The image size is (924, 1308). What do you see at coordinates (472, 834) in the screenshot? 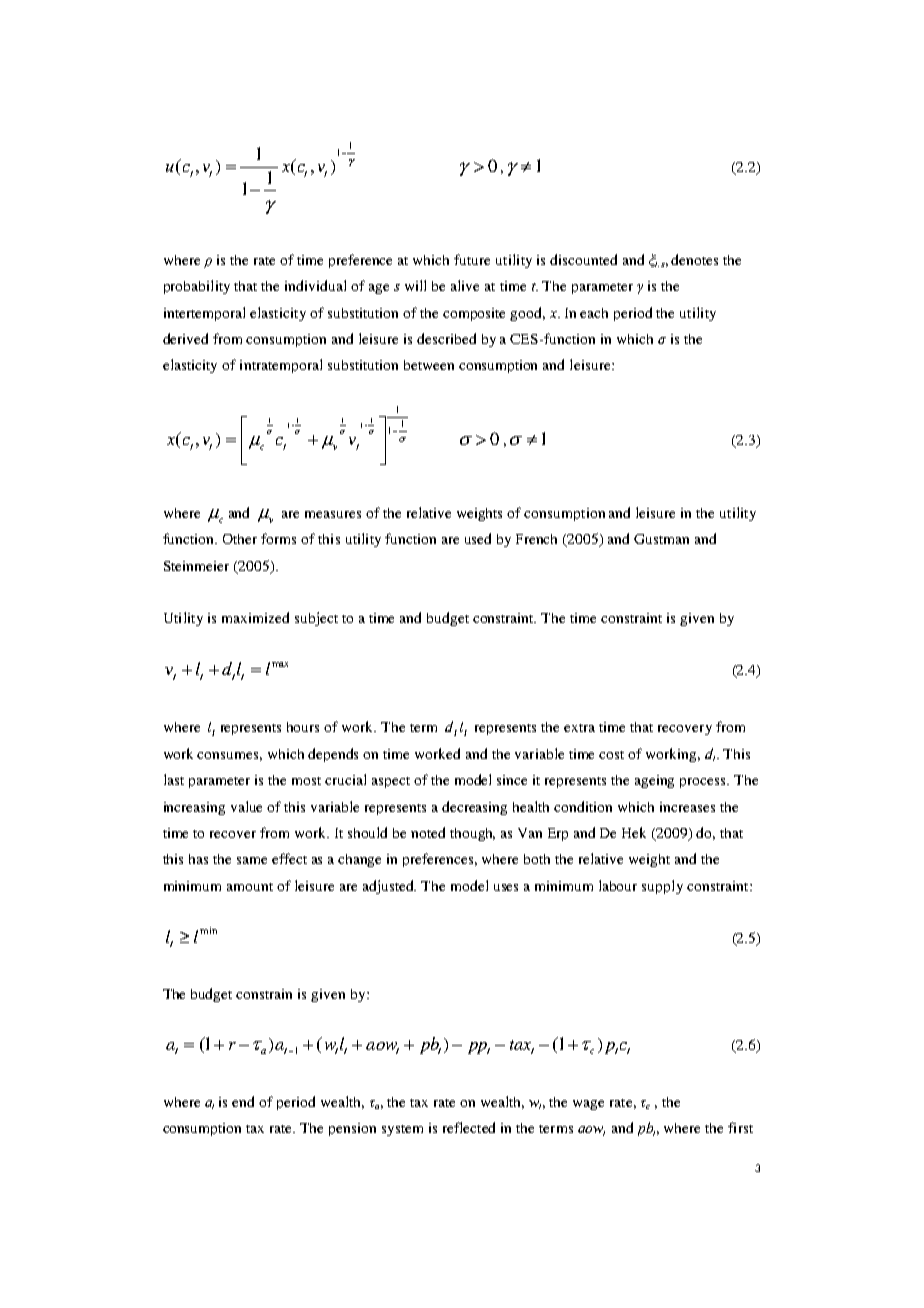
I see `though` at bounding box center [472, 834].
